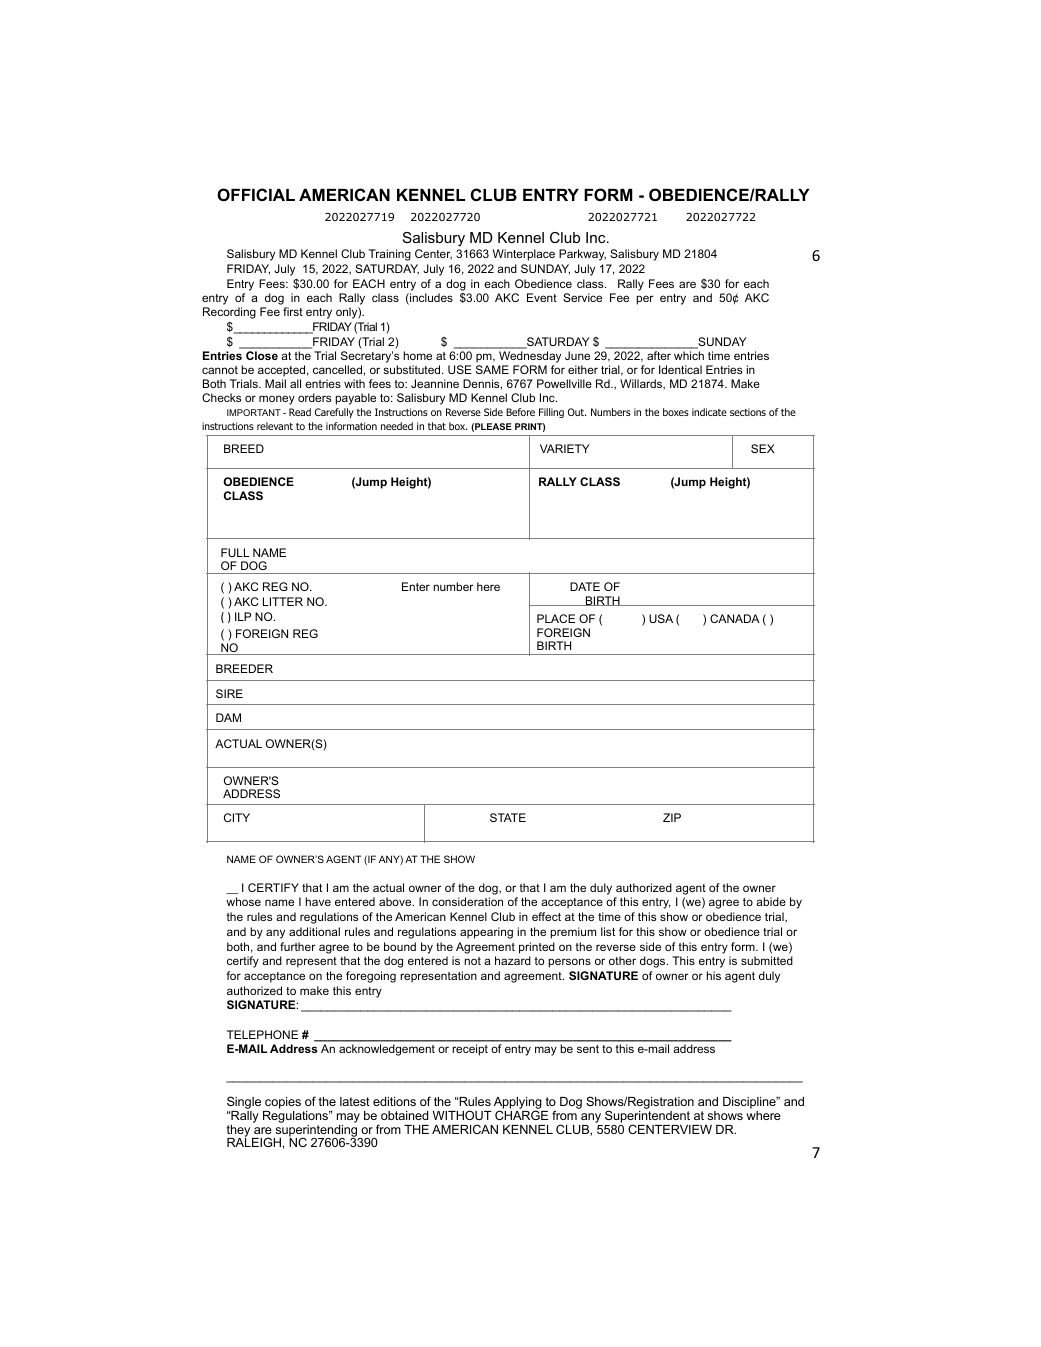 Image resolution: width=1041 pixels, height=1347 pixels. I want to click on appearing, so click(486, 933).
